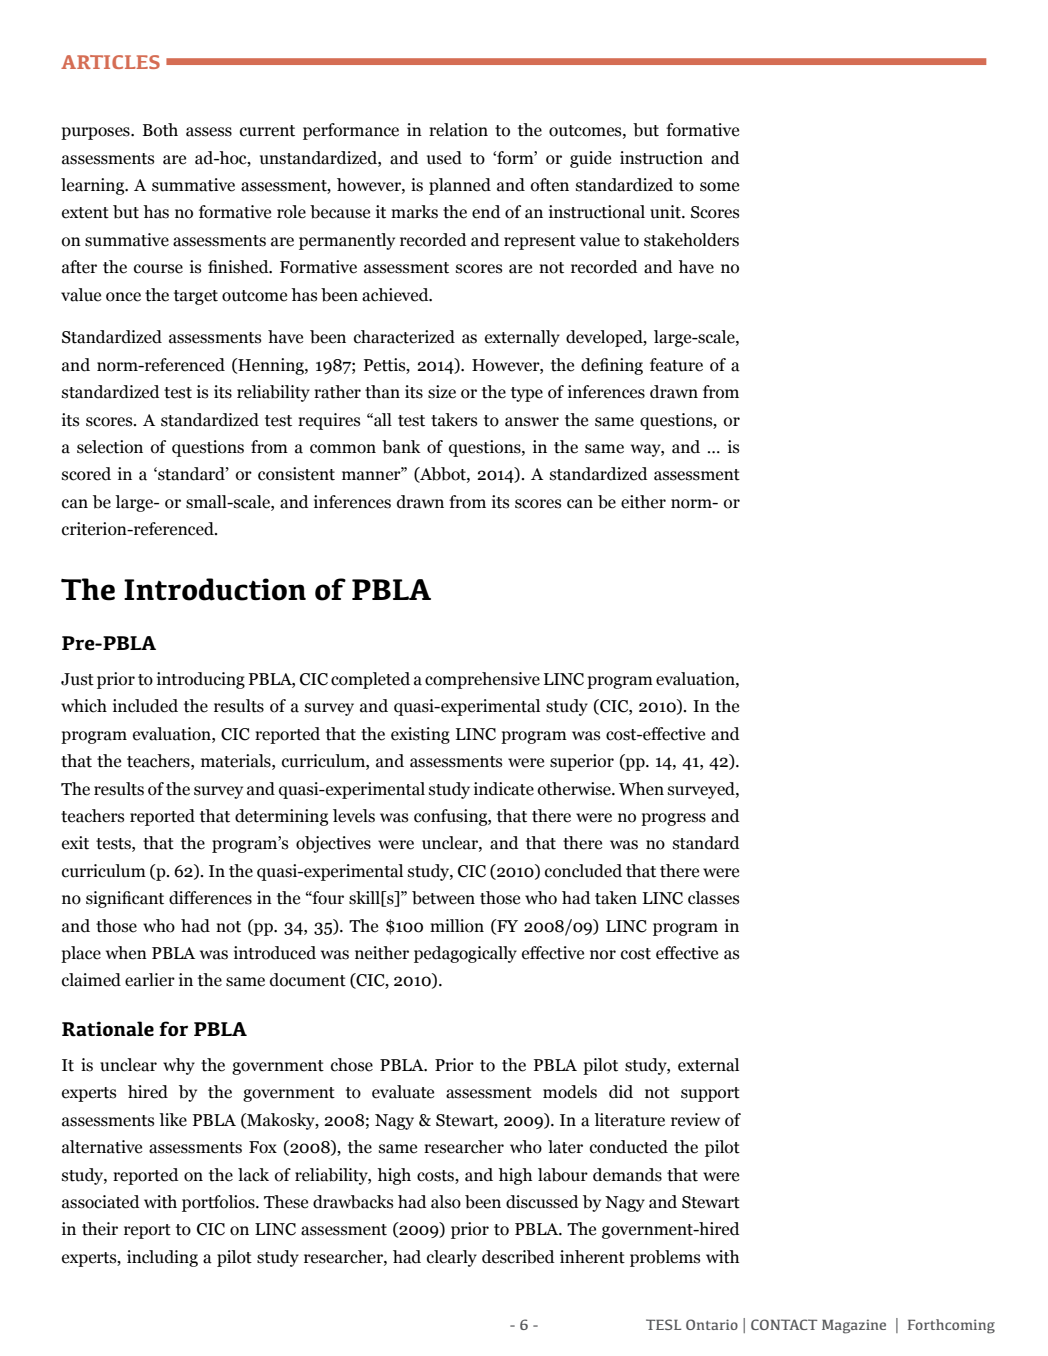 The width and height of the screenshot is (1048, 1356). I want to click on described, so click(518, 1257).
